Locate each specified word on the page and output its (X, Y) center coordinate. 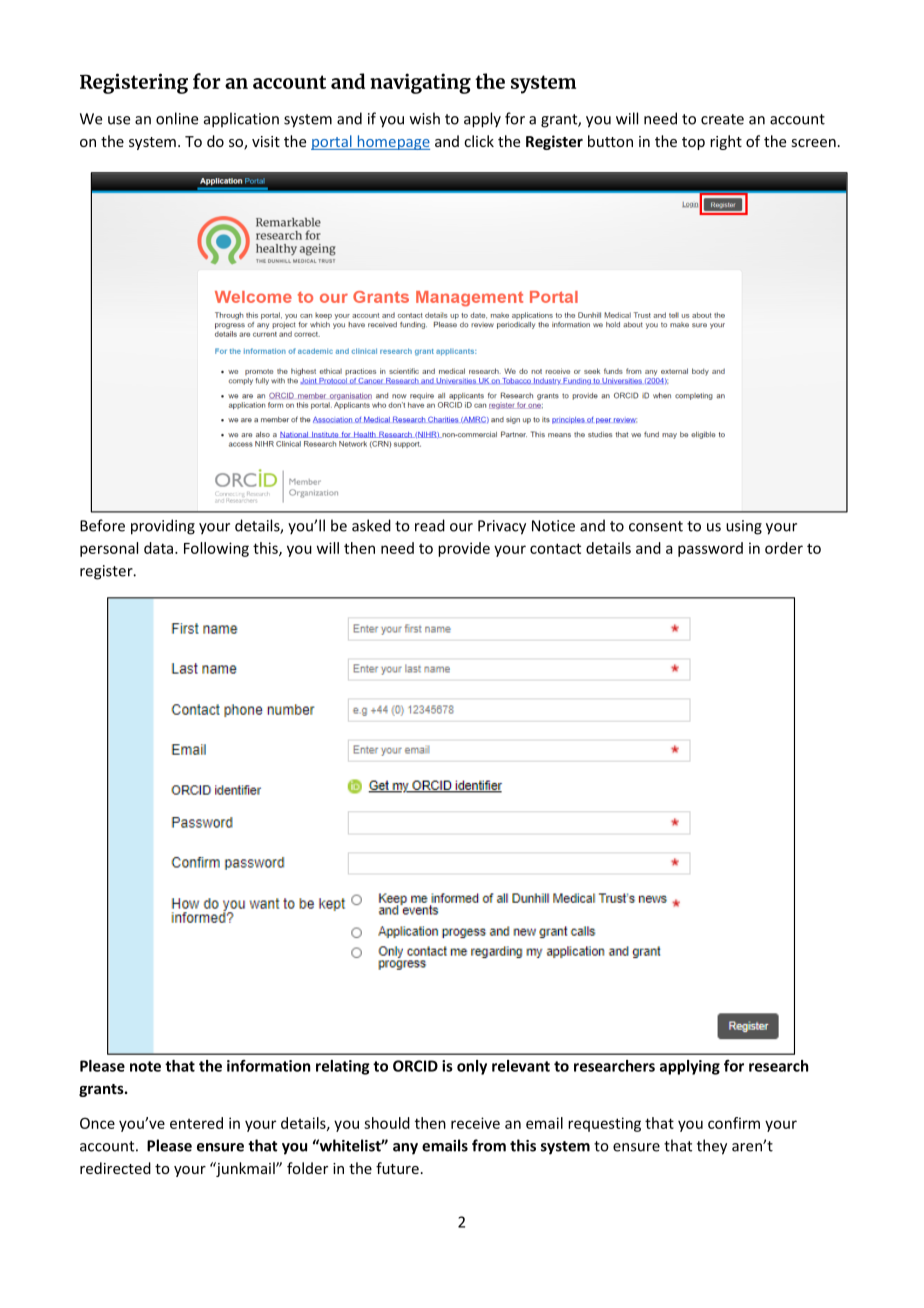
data (160, 548)
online (177, 118)
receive (475, 1123)
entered (196, 1123)
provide (464, 549)
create (722, 119)
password (710, 549)
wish (425, 118)
